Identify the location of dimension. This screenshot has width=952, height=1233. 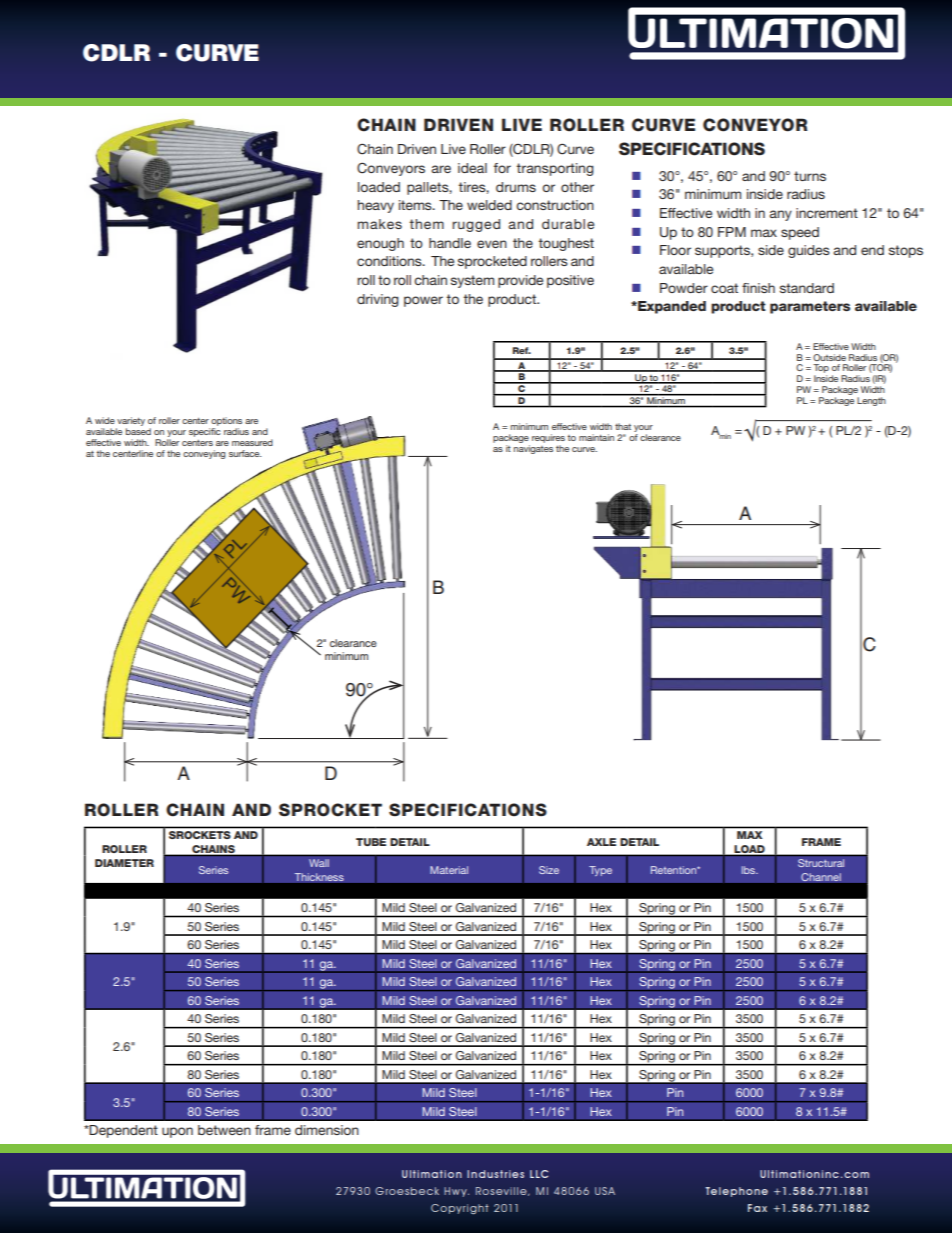
(327, 1130).
